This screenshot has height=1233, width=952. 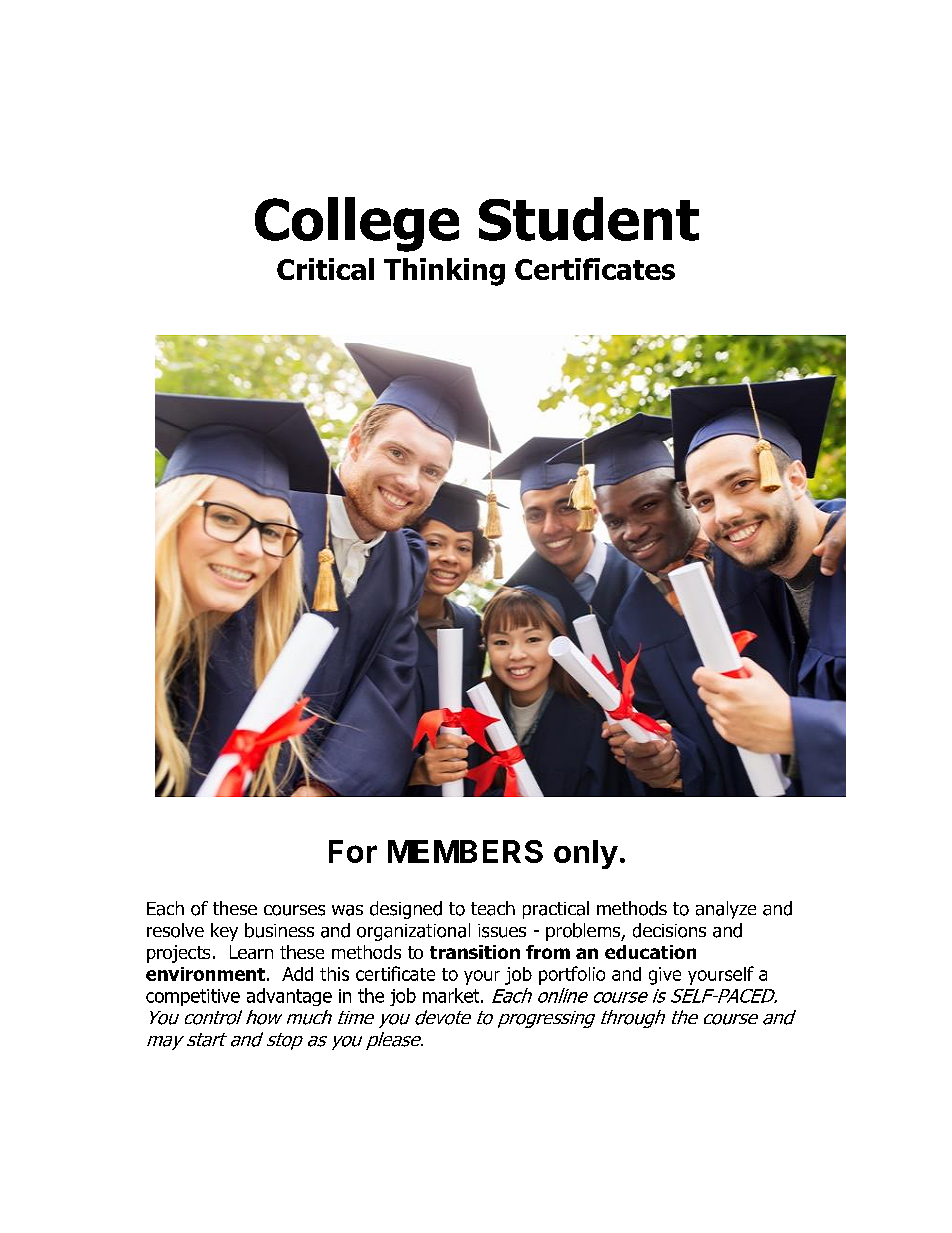 What do you see at coordinates (406, 910) in the screenshot?
I see `designed` at bounding box center [406, 910].
